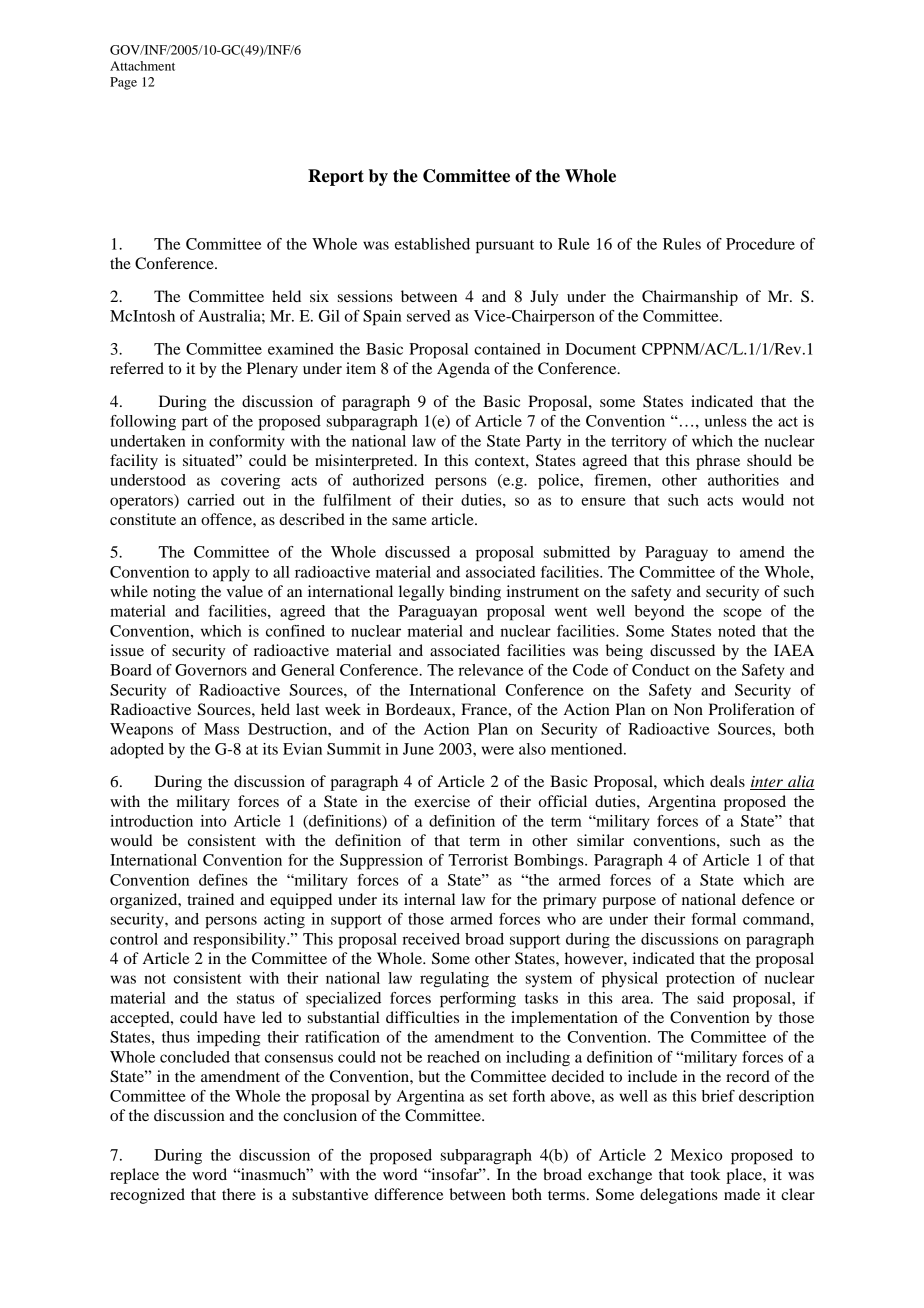 The width and height of the document is (924, 1308). I want to click on difference, so click(409, 1194).
